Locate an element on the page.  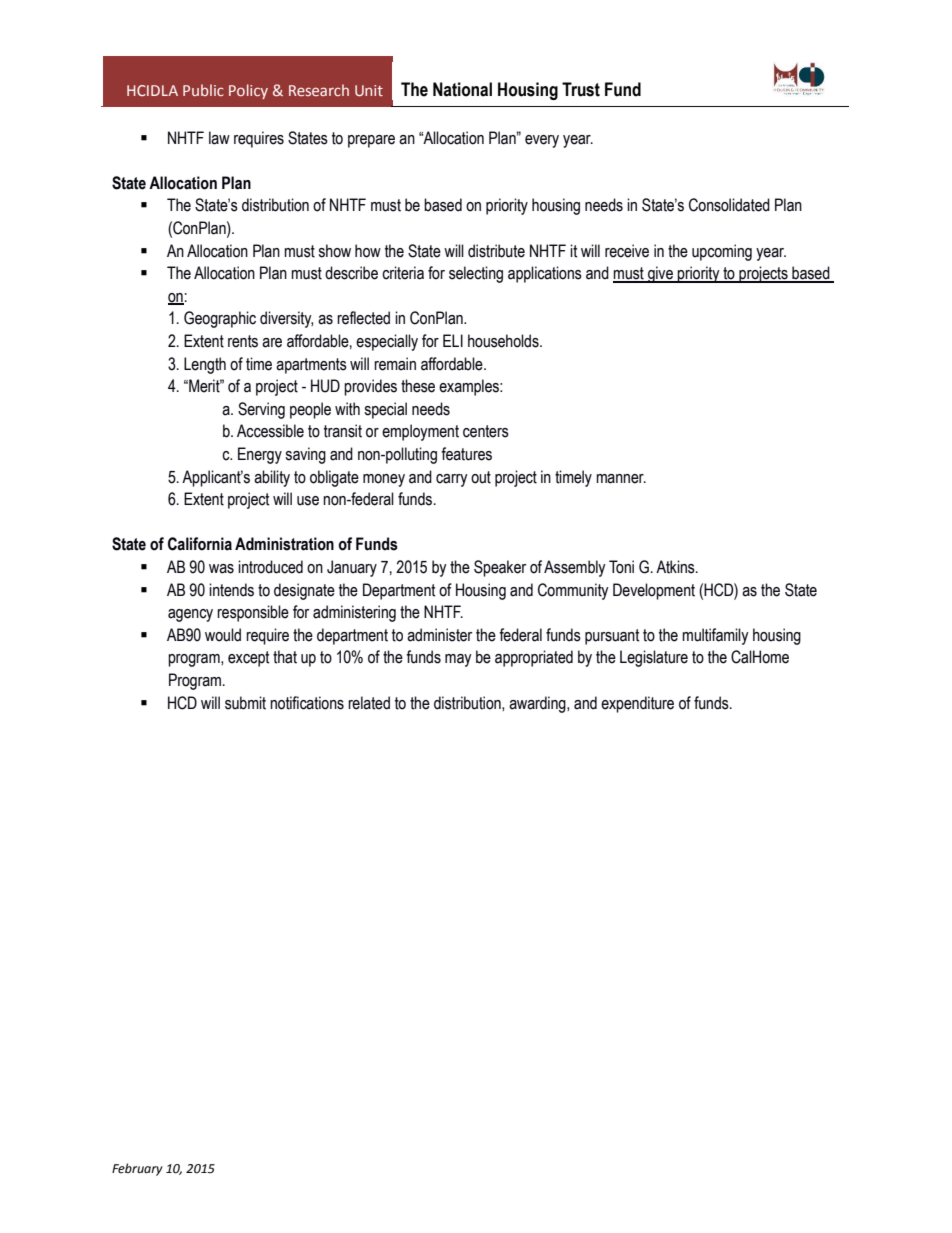
National is located at coordinates (462, 89).
